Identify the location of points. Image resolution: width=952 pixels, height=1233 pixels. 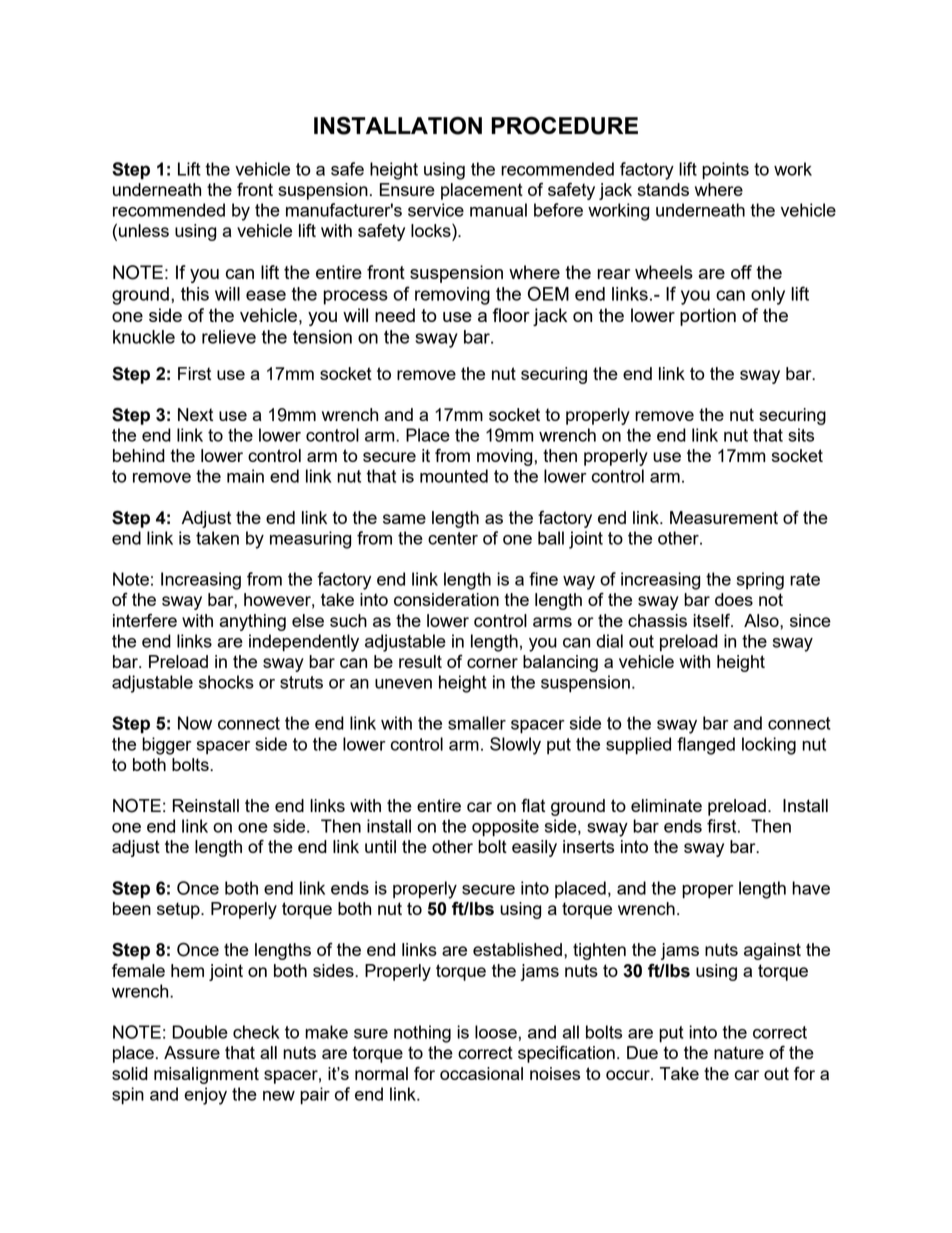
(725, 171).
